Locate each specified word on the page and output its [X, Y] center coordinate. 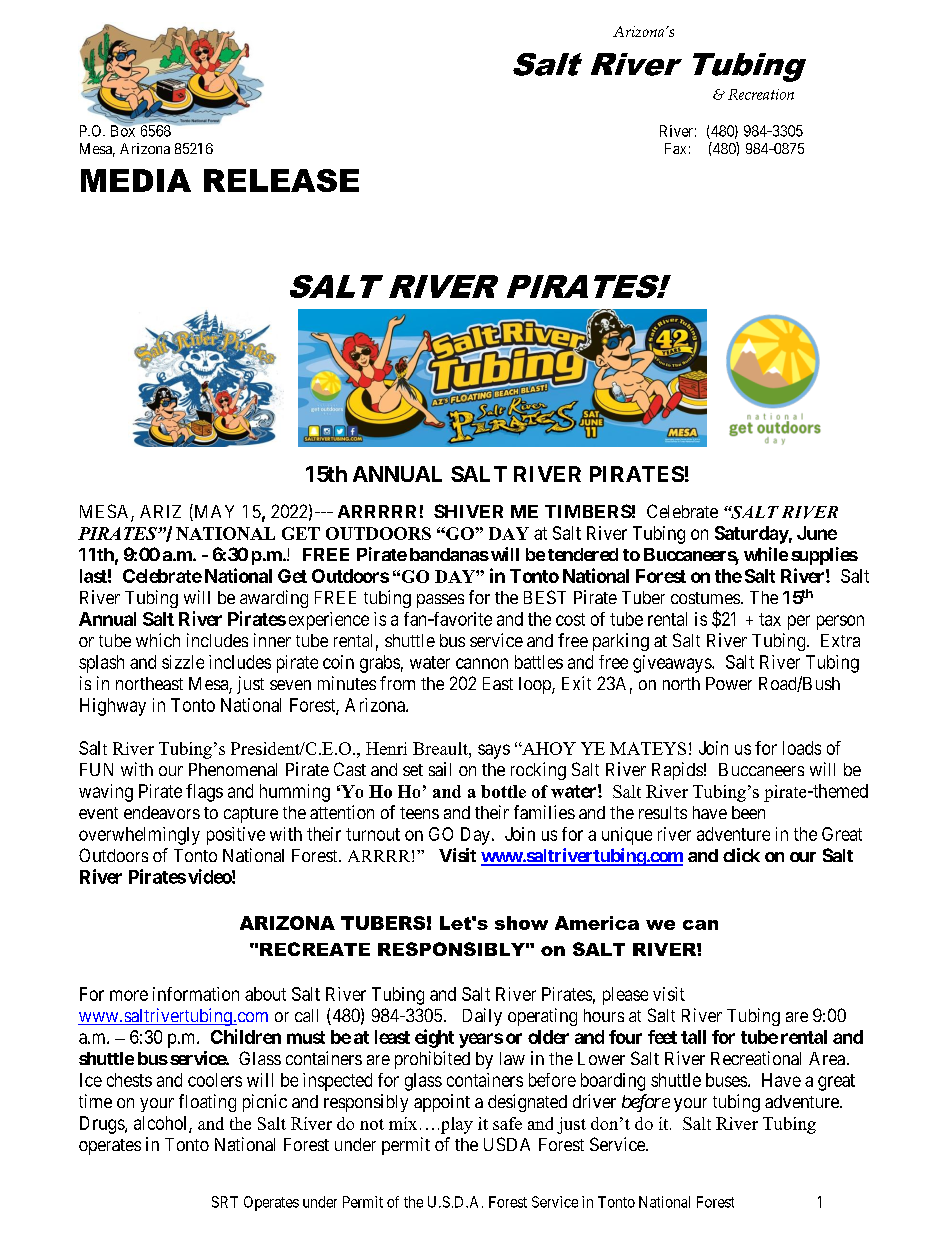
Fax [675, 148]
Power [729, 683]
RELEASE [281, 180]
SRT [225, 1202]
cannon [482, 663]
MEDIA [136, 180]
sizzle [183, 662]
